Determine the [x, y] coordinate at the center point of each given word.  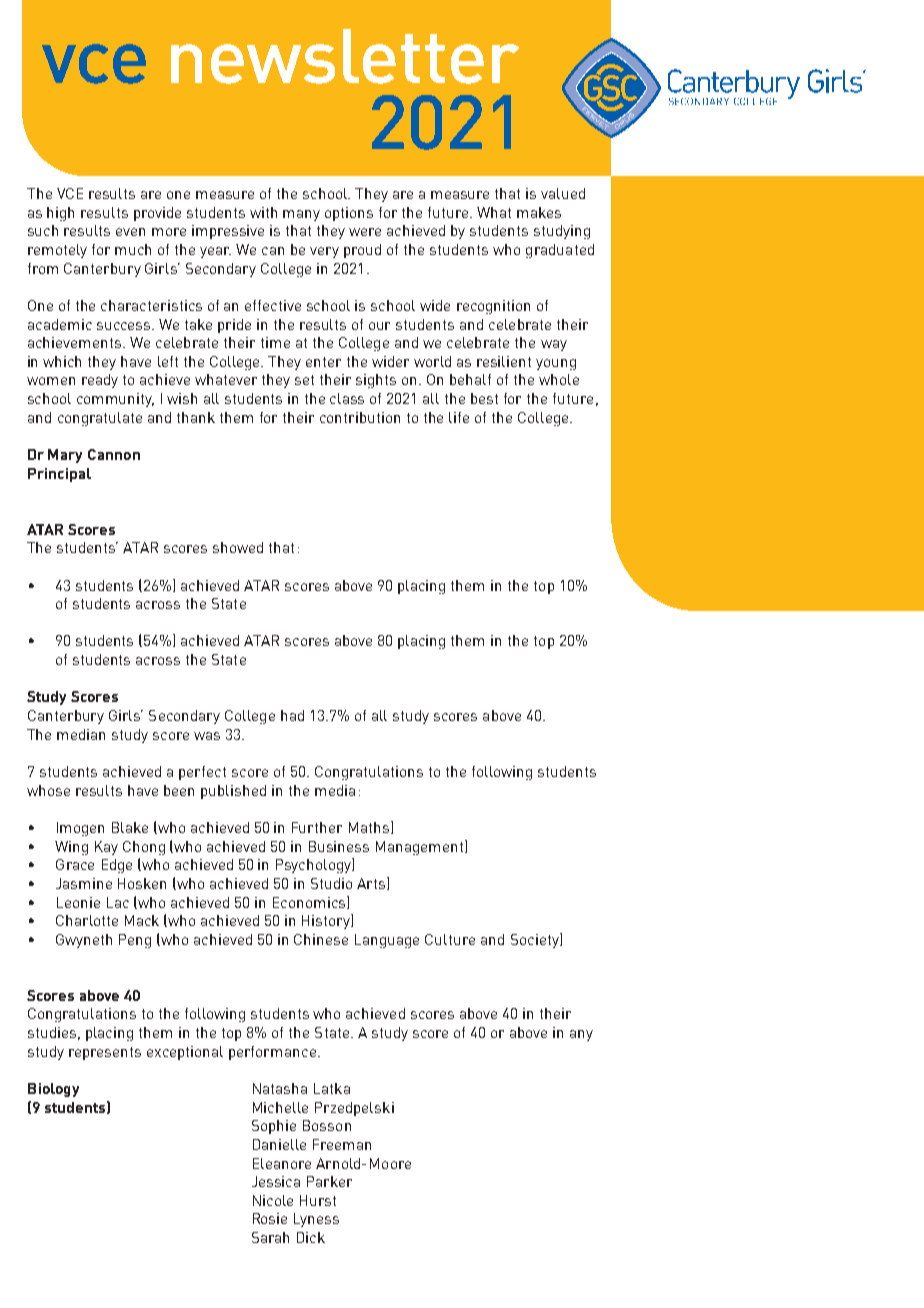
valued [563, 193]
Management [421, 847]
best [484, 398]
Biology [53, 1090]
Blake [130, 827]
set [304, 380]
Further [317, 827]
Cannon [114, 454]
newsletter [345, 56]
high [60, 214]
